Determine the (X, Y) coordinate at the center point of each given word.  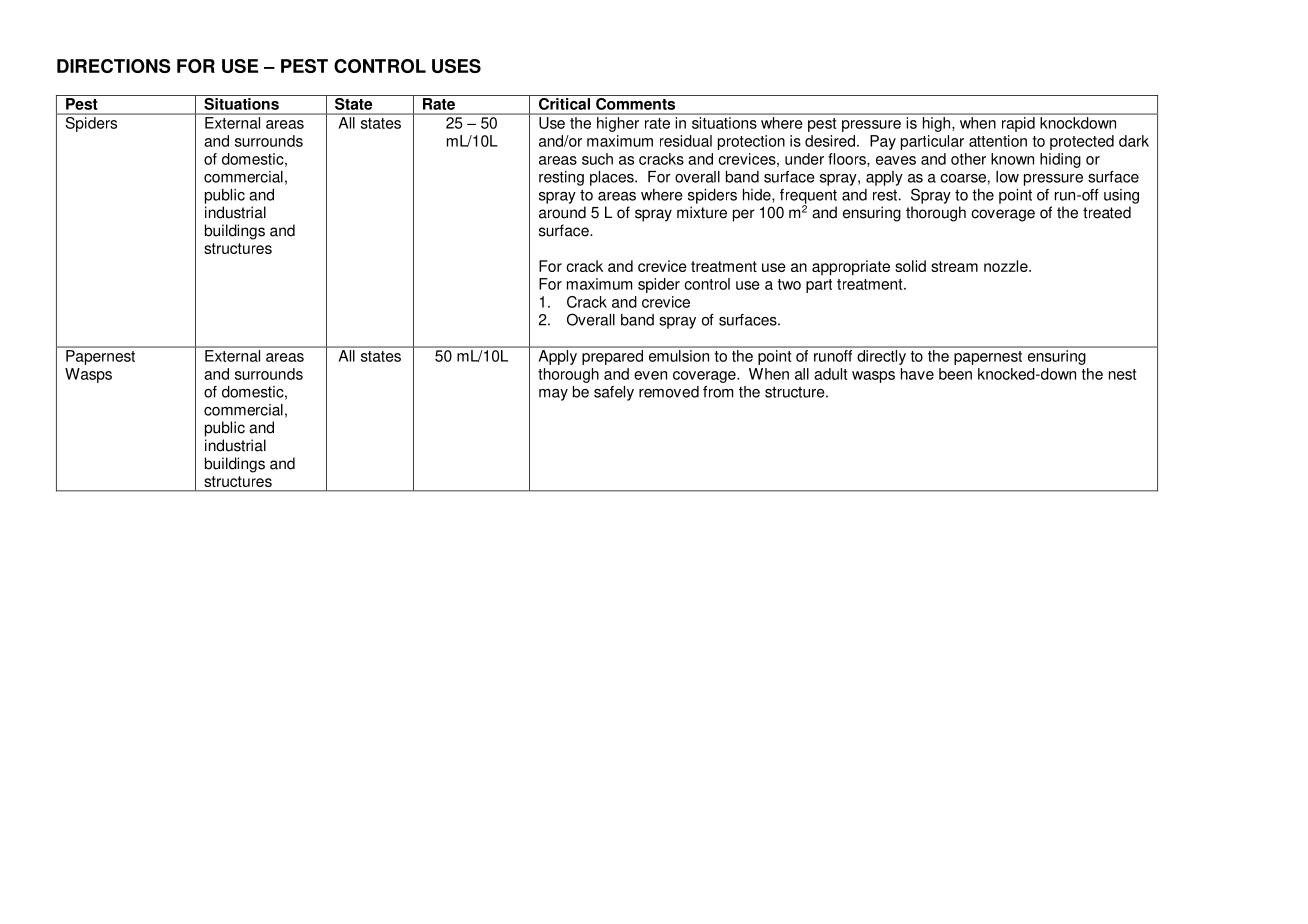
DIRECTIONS (114, 66)
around (562, 212)
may (553, 395)
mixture (702, 212)
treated (1107, 212)
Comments (635, 104)
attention (998, 141)
